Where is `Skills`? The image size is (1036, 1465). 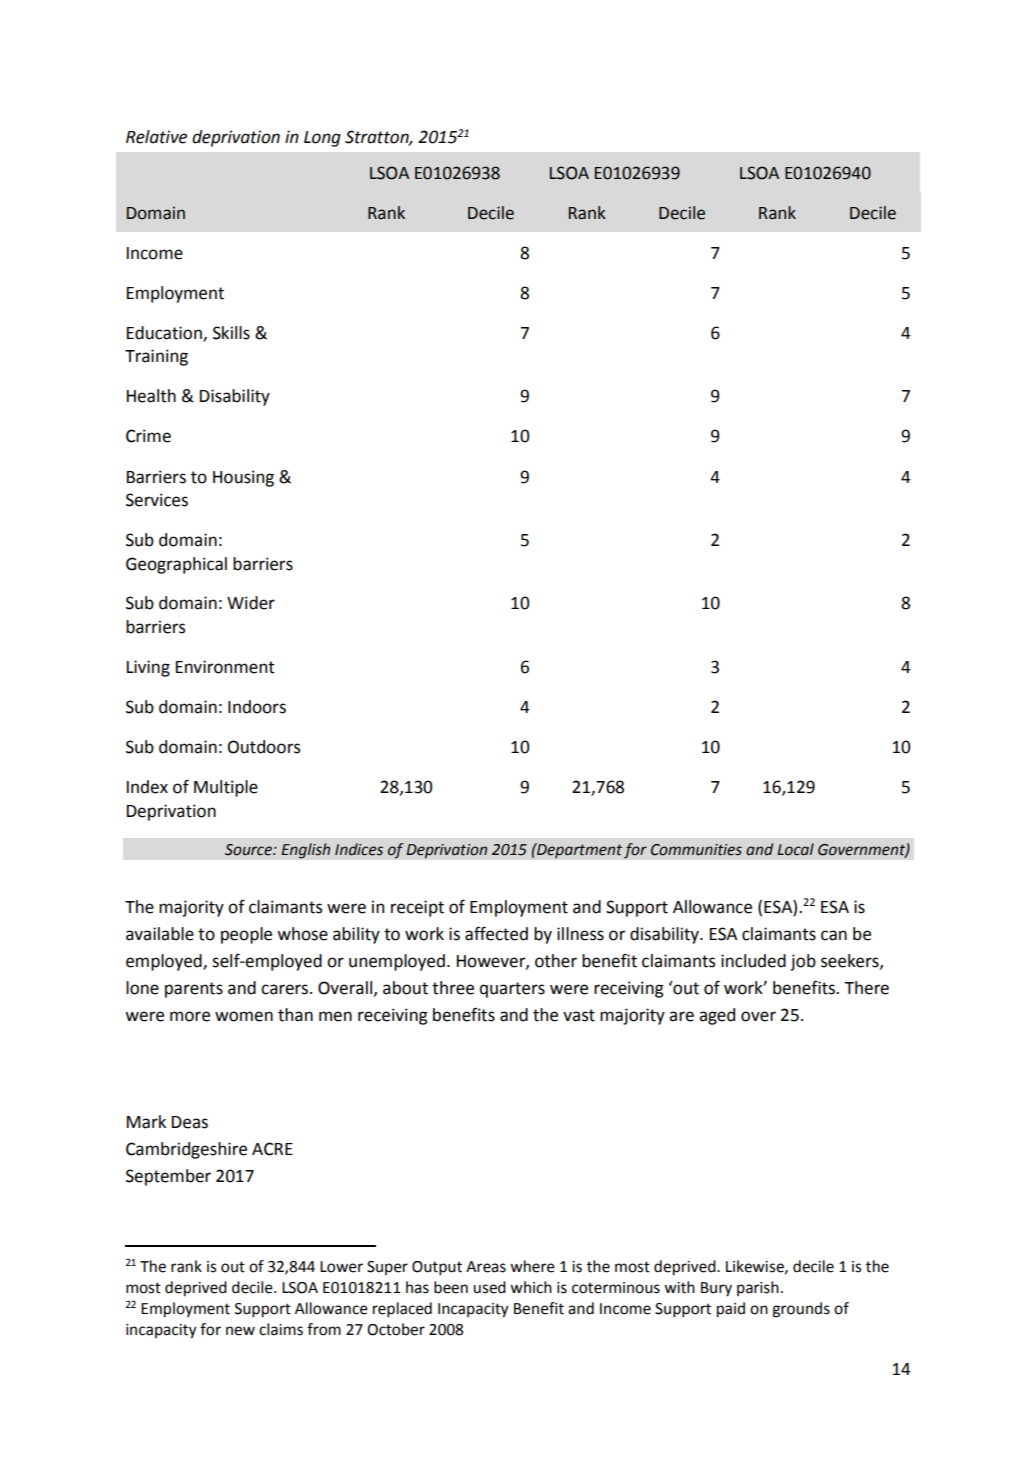 Skills is located at coordinates (231, 333).
